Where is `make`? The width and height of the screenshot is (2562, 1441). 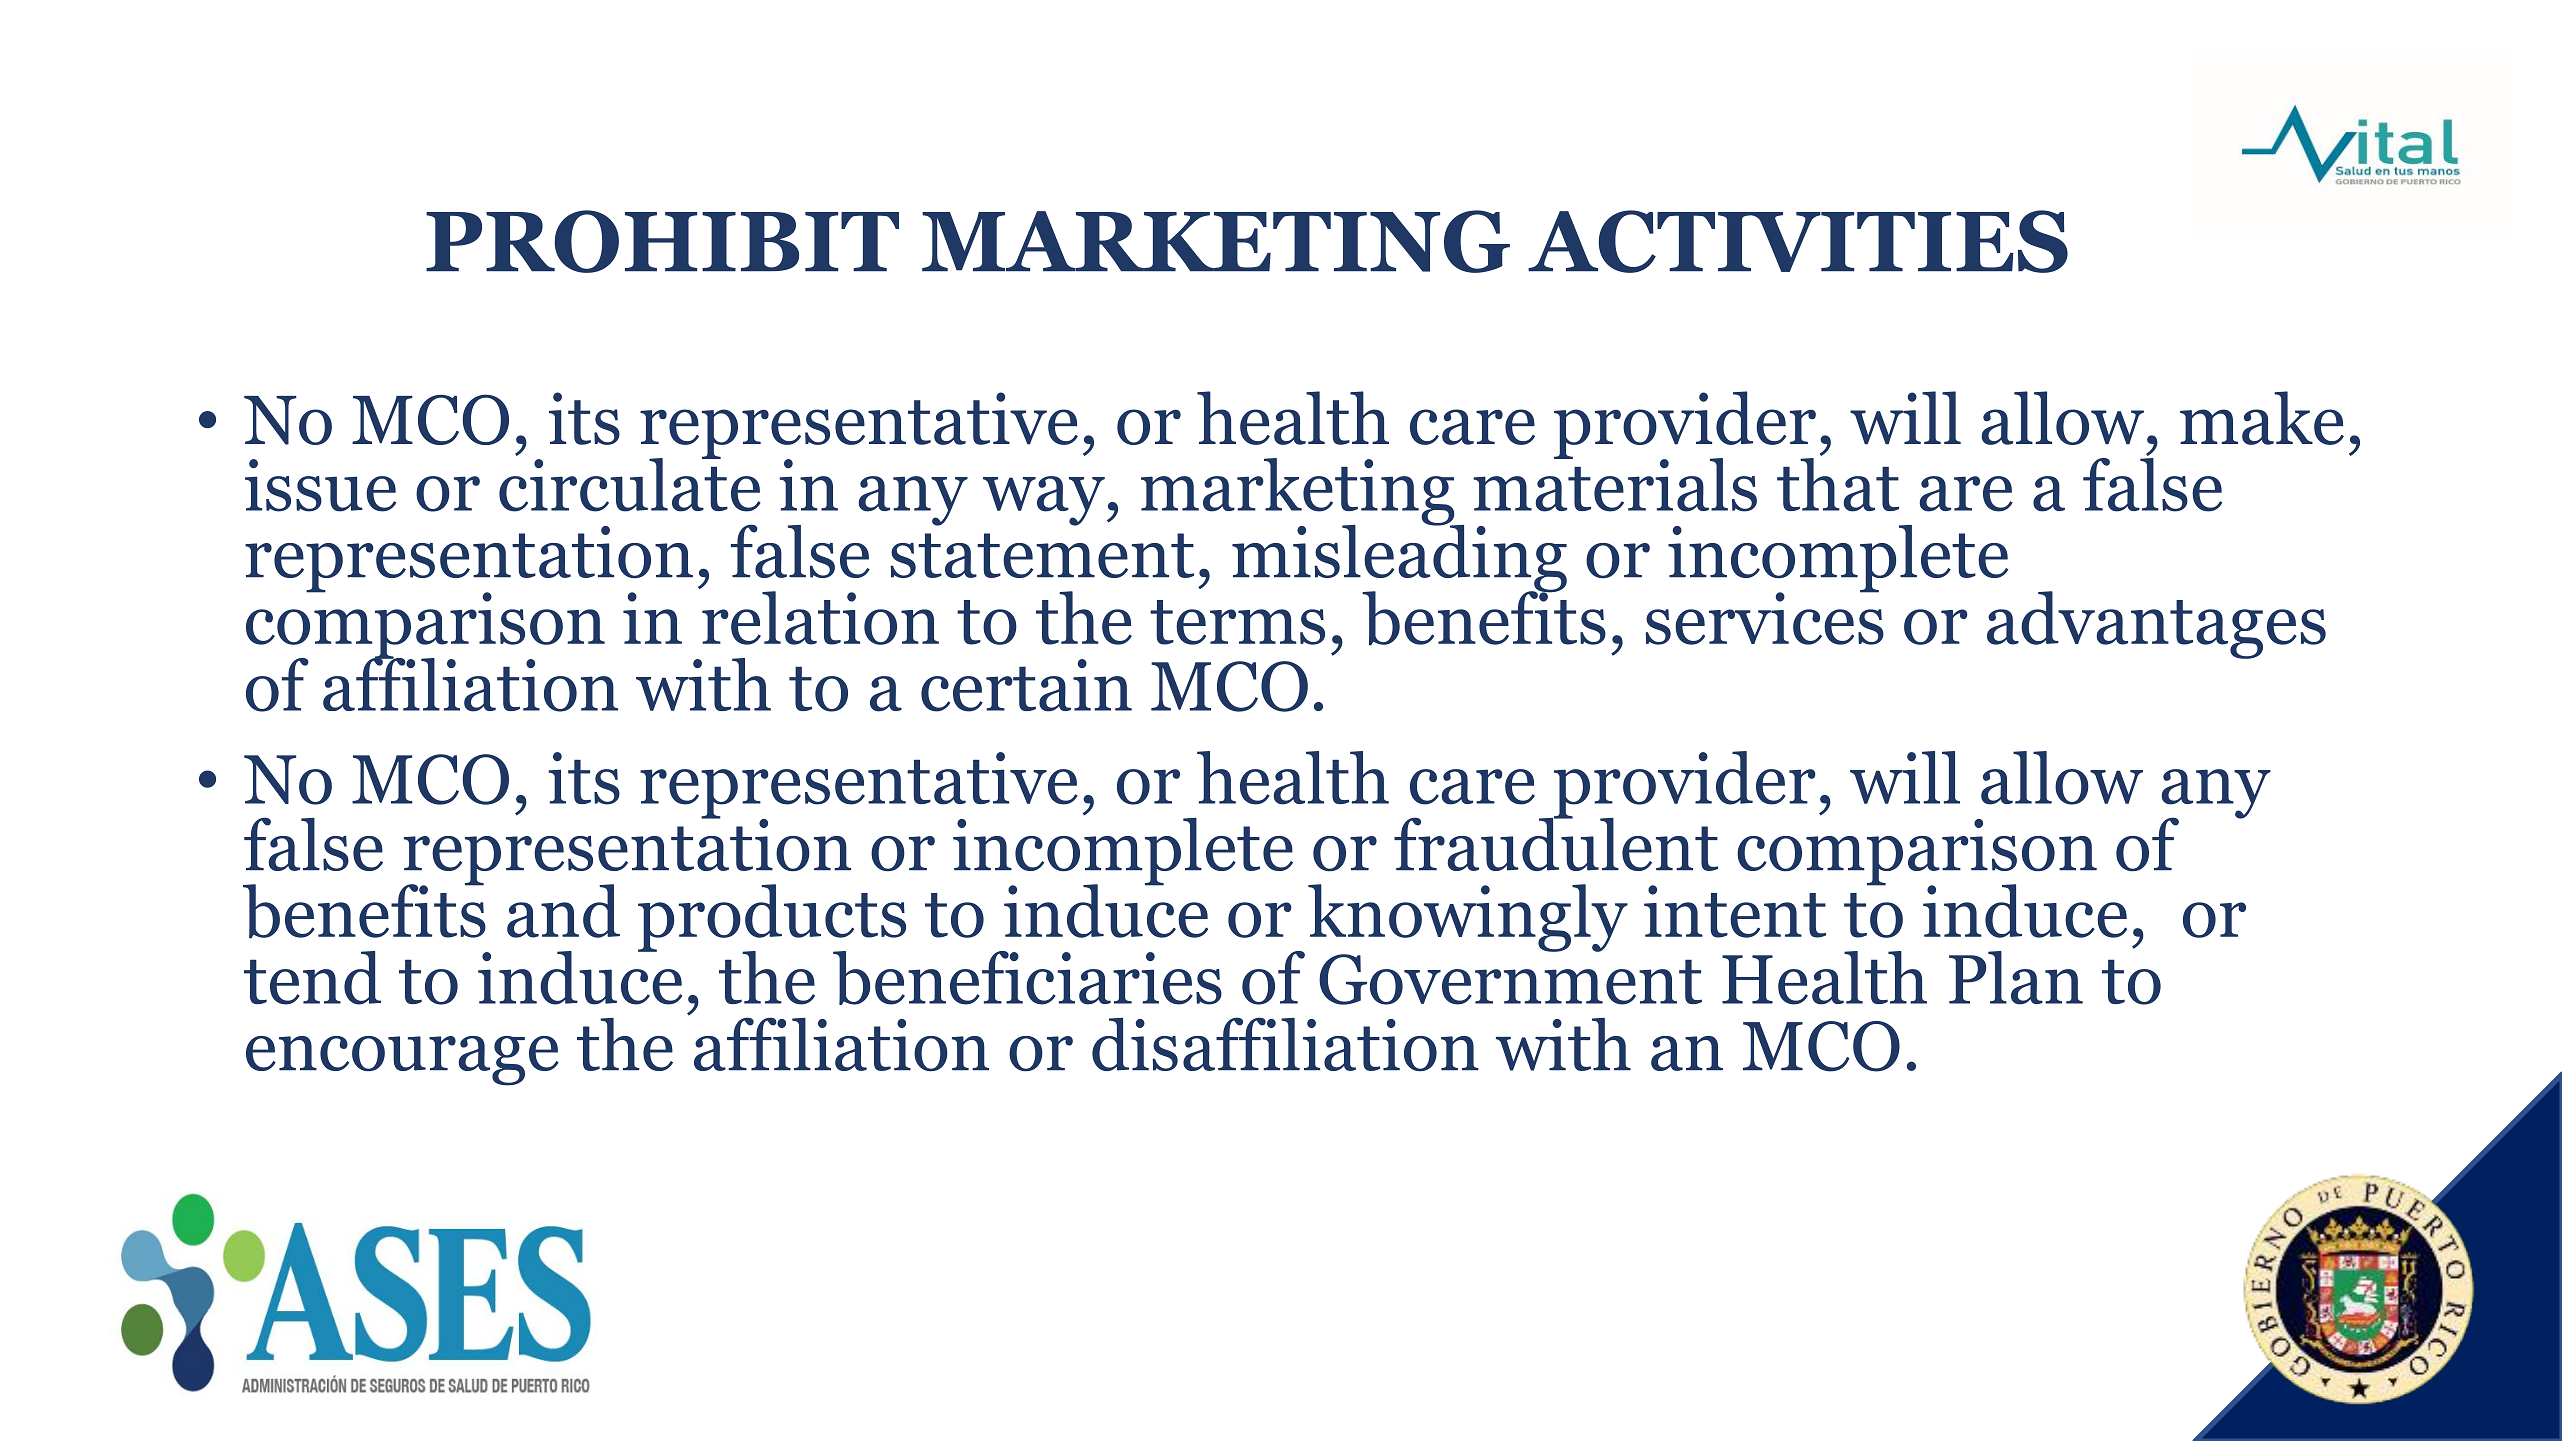
make is located at coordinates (2262, 418).
